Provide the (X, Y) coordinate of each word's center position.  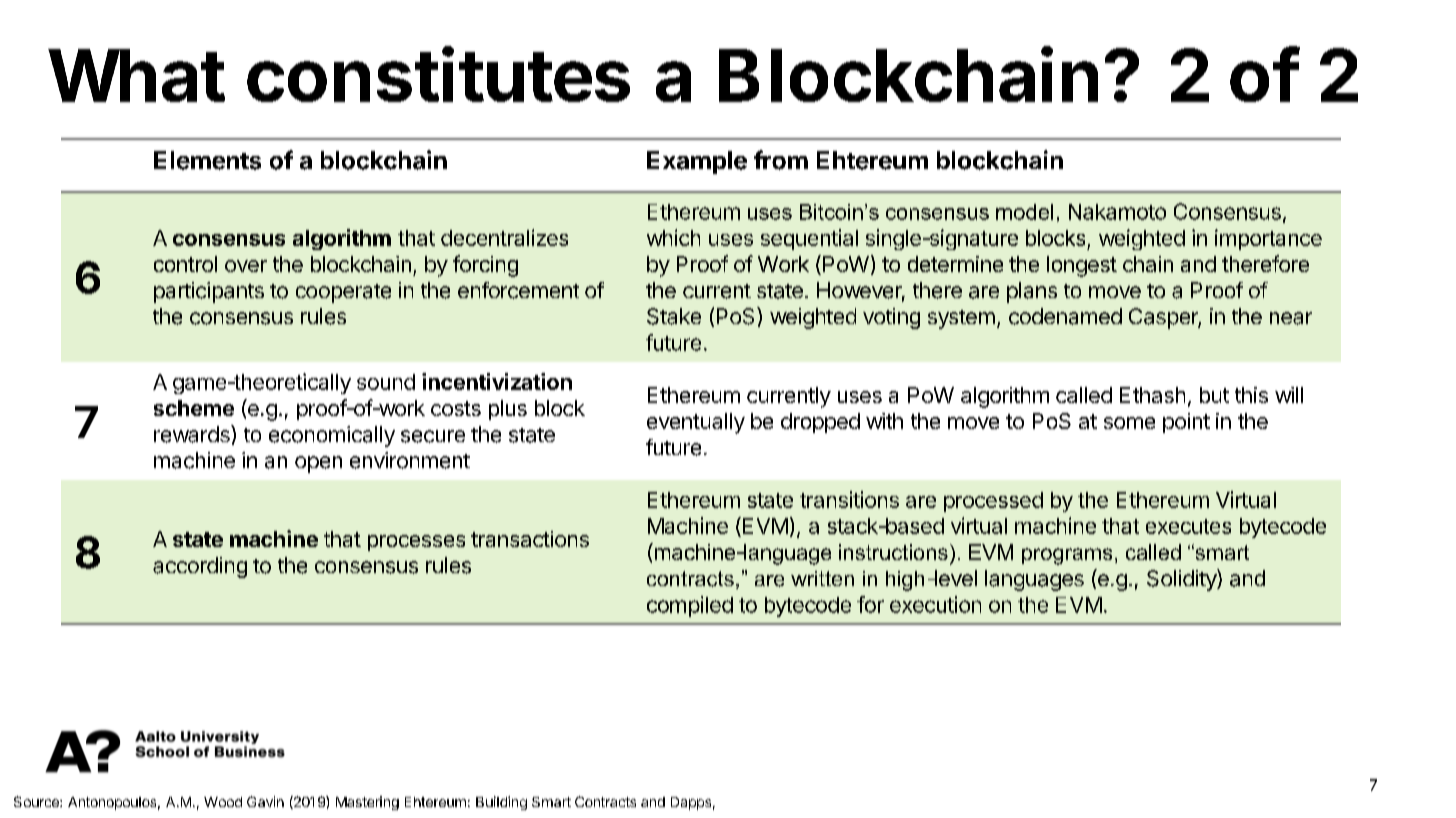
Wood (223, 802)
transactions (530, 539)
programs (1067, 556)
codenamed (1065, 316)
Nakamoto (1117, 212)
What (136, 75)
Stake (674, 316)
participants (209, 292)
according (200, 567)
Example (697, 162)
